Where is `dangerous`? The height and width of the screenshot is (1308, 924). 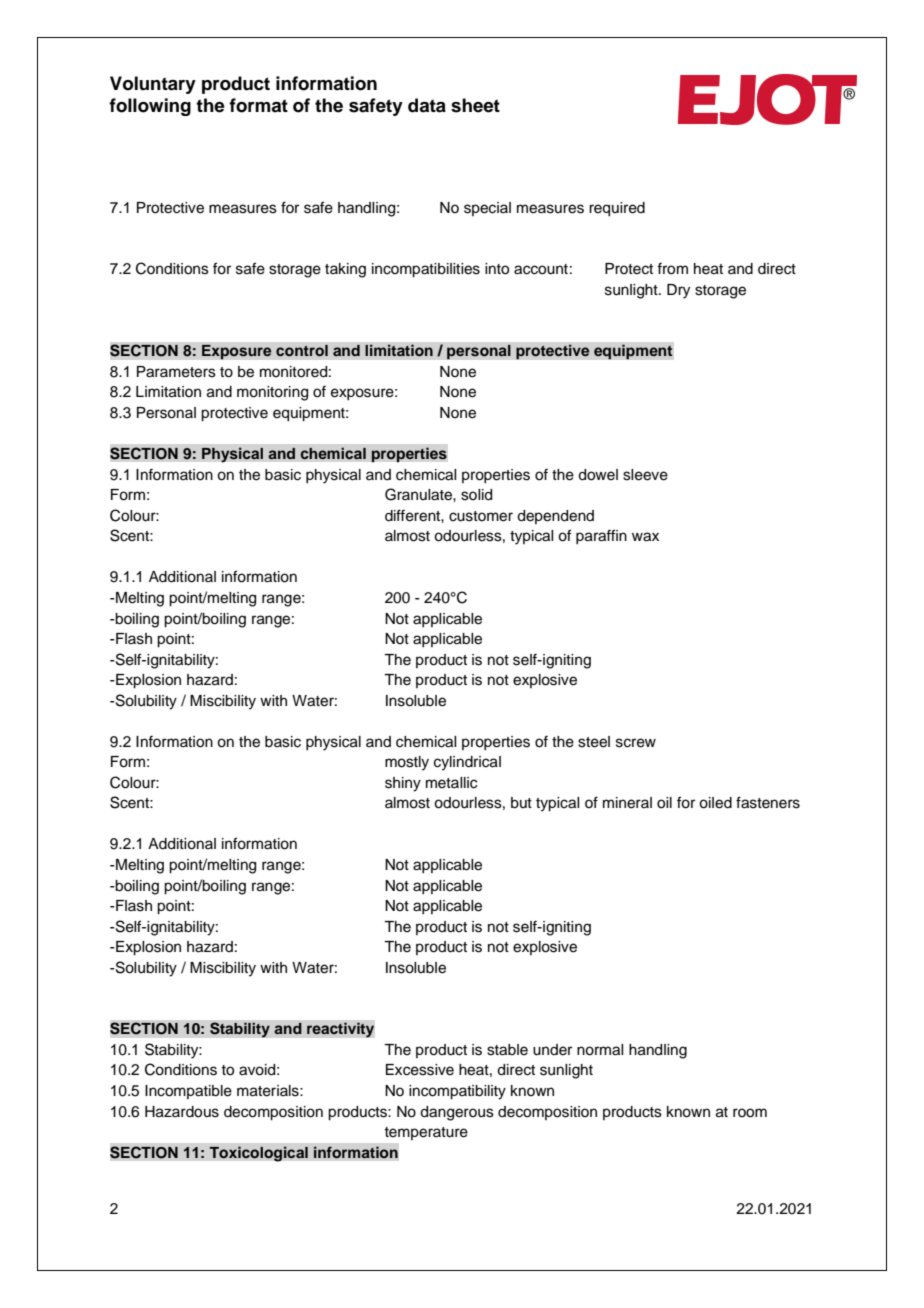
dangerous is located at coordinates (457, 1113).
